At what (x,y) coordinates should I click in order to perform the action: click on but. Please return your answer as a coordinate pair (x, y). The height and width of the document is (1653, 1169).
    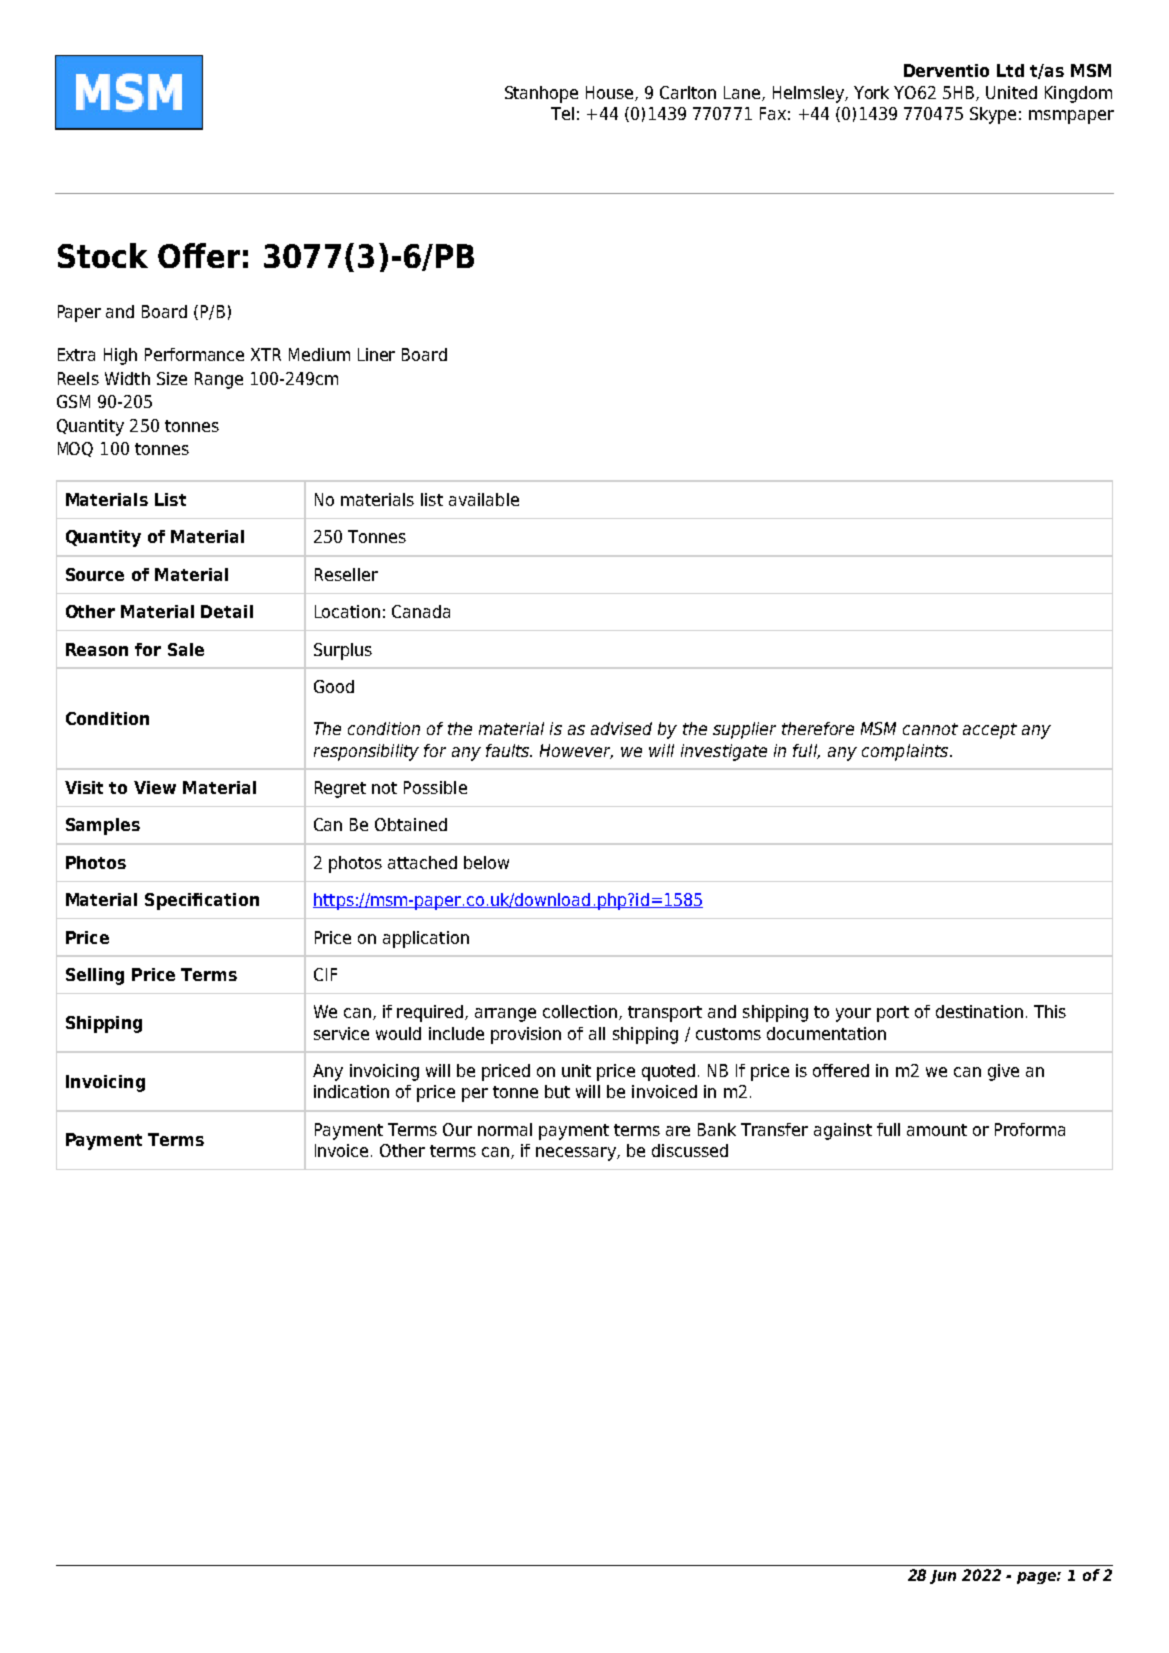
    Looking at the image, I should click on (557, 1091).
